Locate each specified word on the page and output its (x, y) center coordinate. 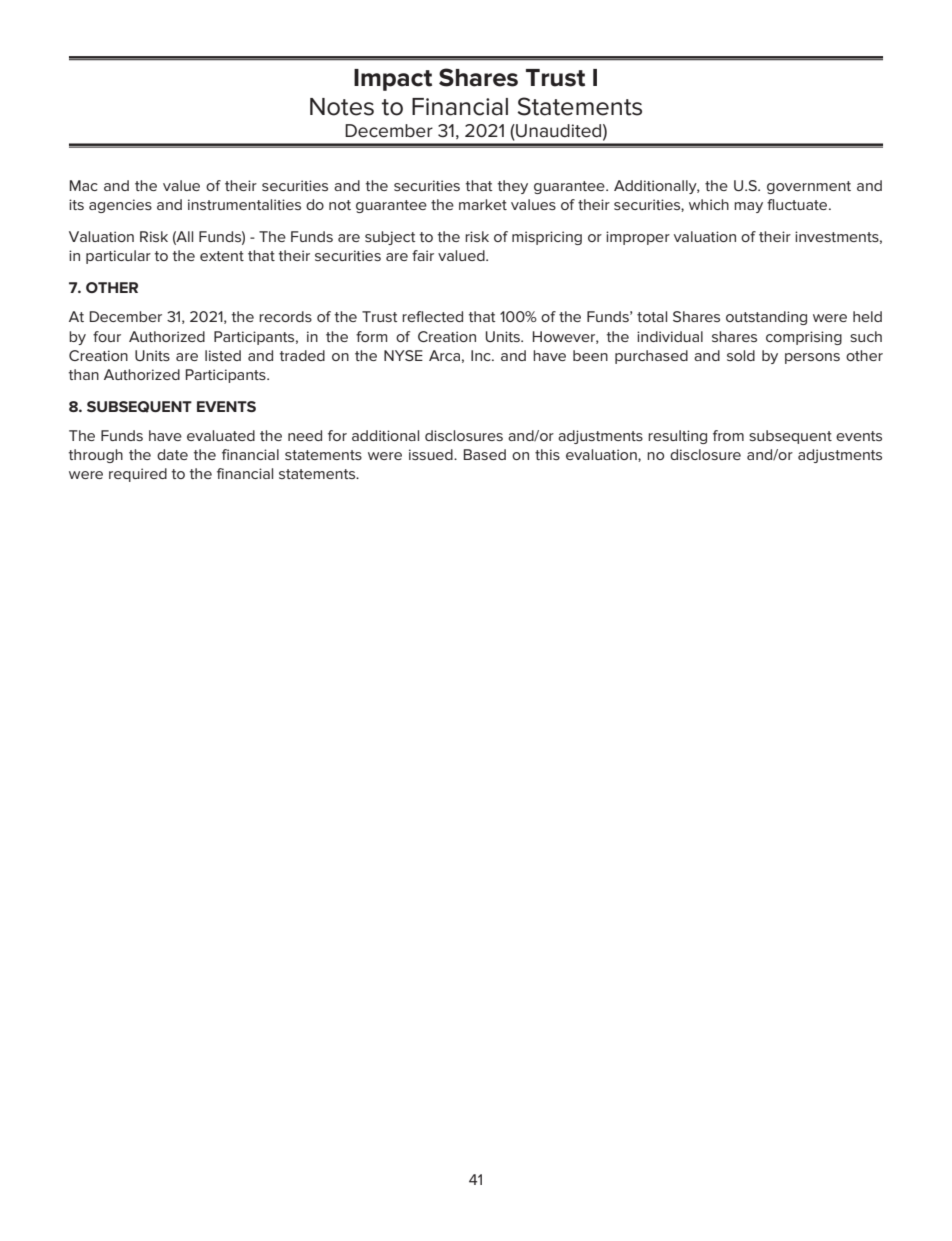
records (285, 316)
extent (222, 256)
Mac (84, 185)
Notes (342, 107)
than (84, 374)
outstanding (766, 318)
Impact (393, 80)
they (513, 187)
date (172, 454)
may (748, 207)
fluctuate (798, 204)
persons (812, 358)
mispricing (547, 238)
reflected (432, 316)
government (809, 187)
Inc (482, 355)
